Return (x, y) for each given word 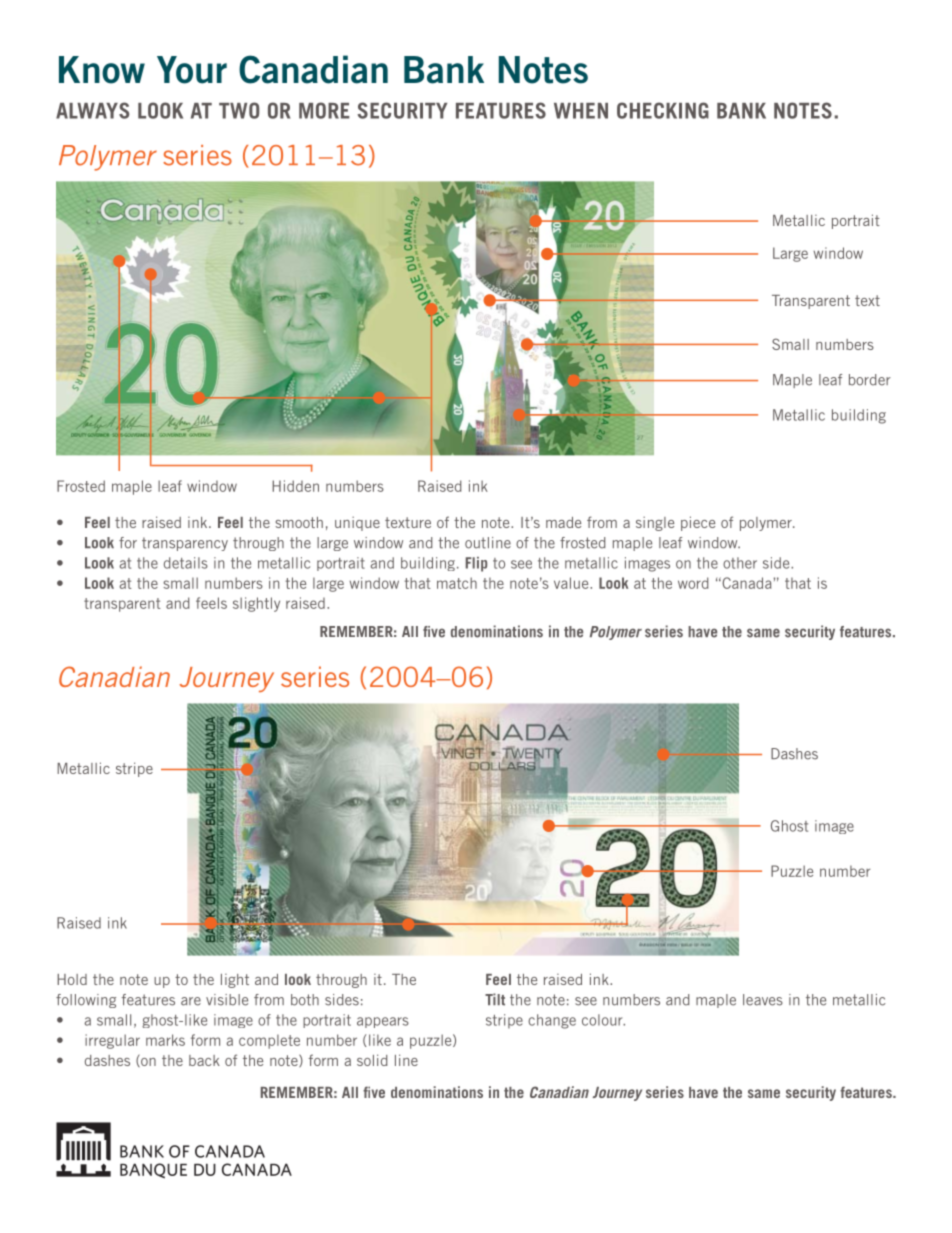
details (186, 563)
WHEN (581, 111)
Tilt (495, 999)
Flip (476, 564)
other (740, 563)
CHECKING (663, 110)
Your (192, 70)
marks (165, 1040)
